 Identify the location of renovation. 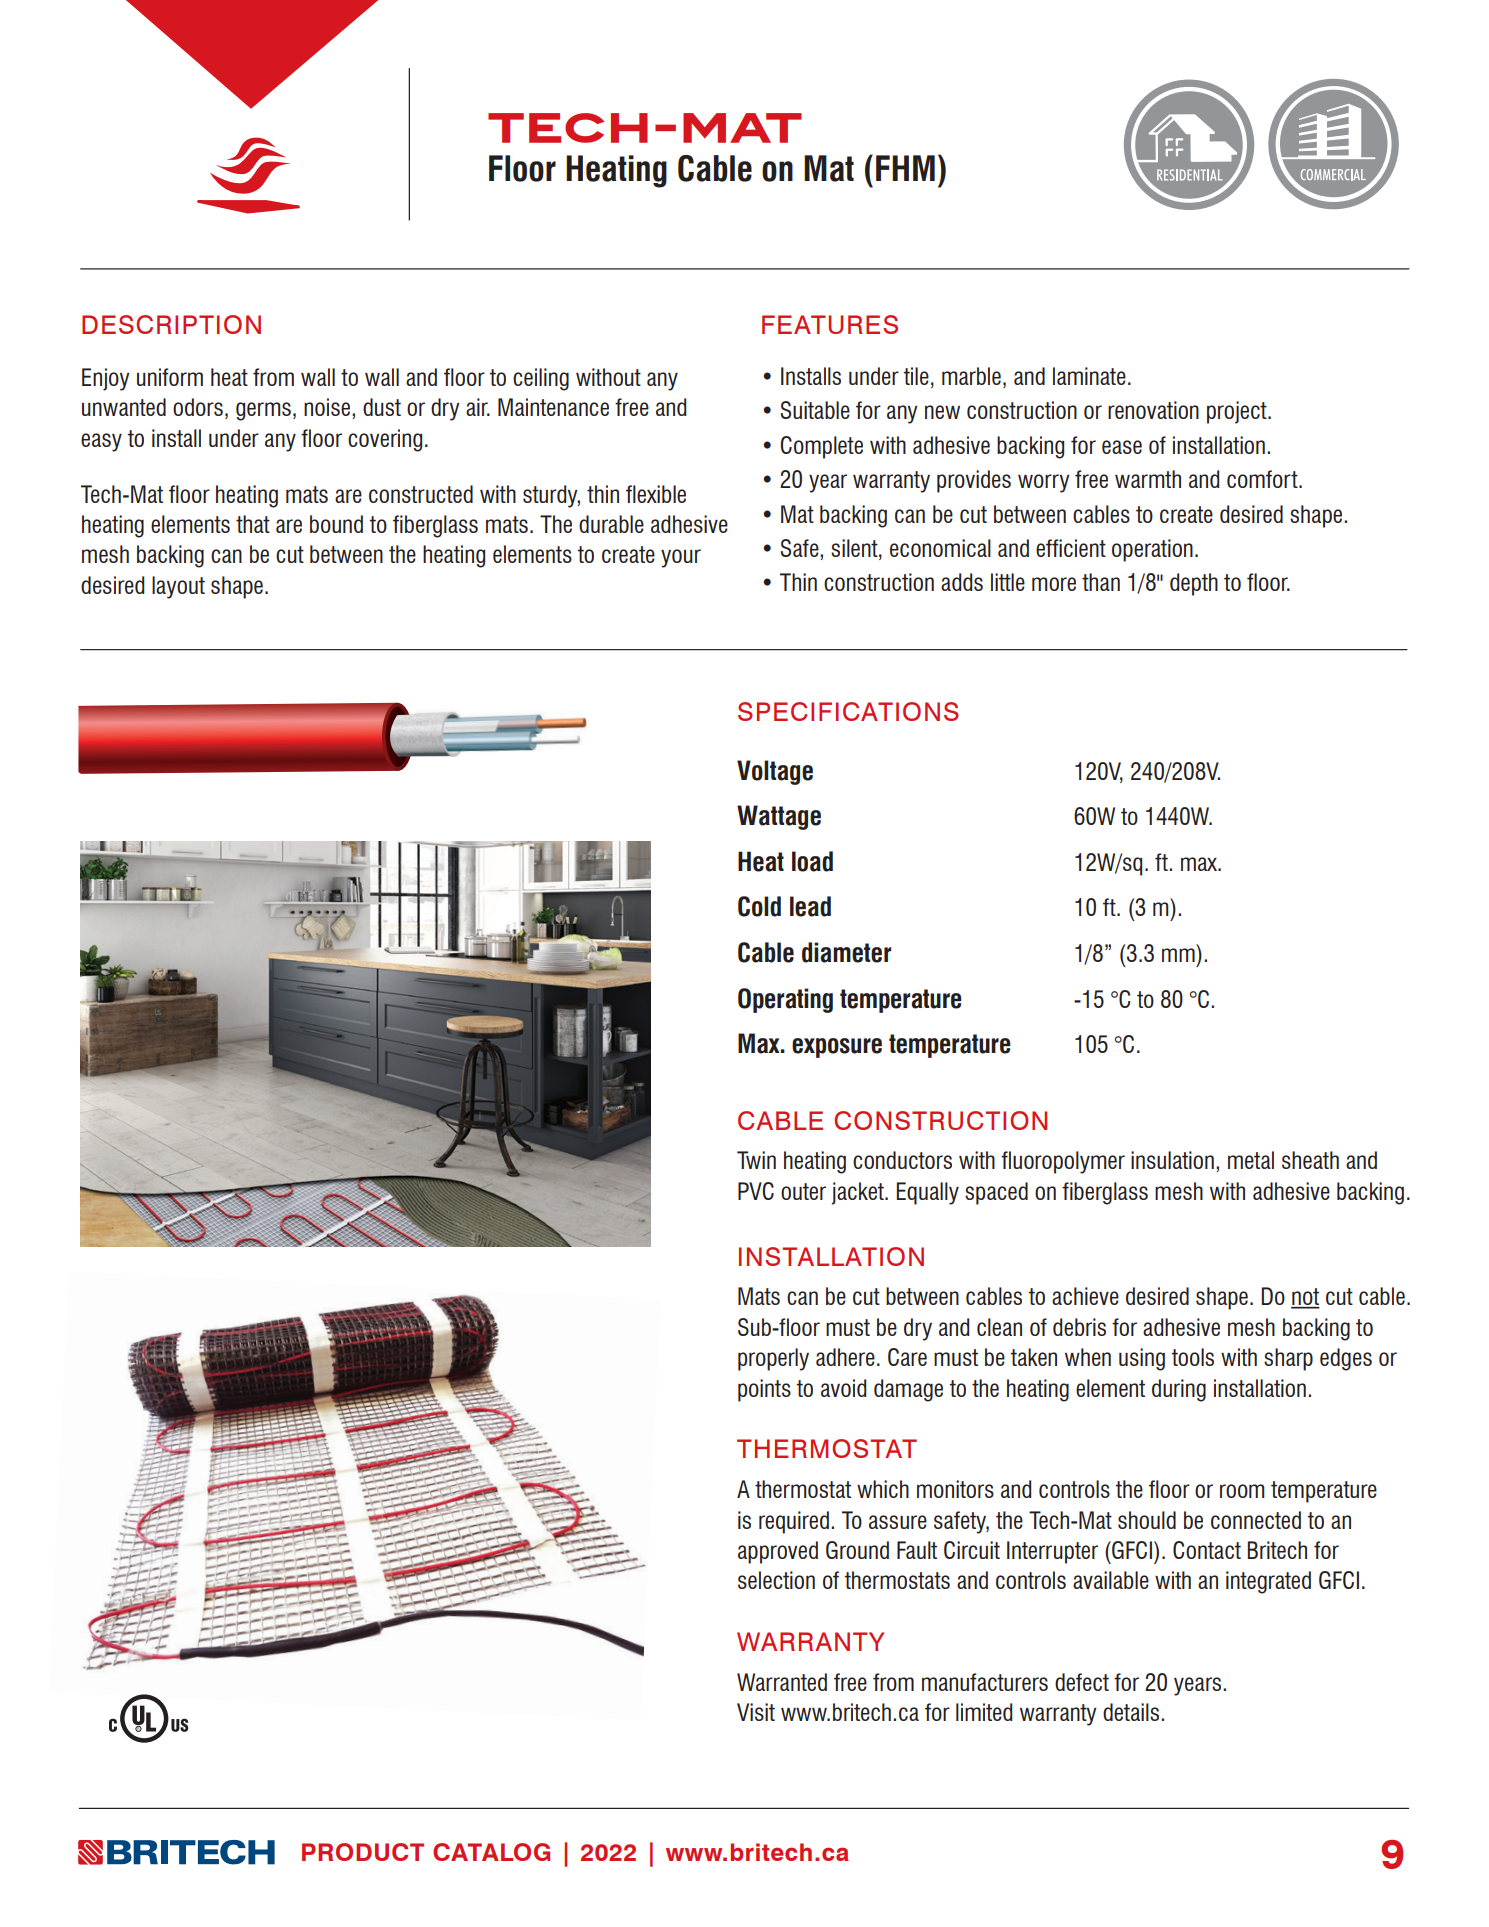
(1153, 410).
